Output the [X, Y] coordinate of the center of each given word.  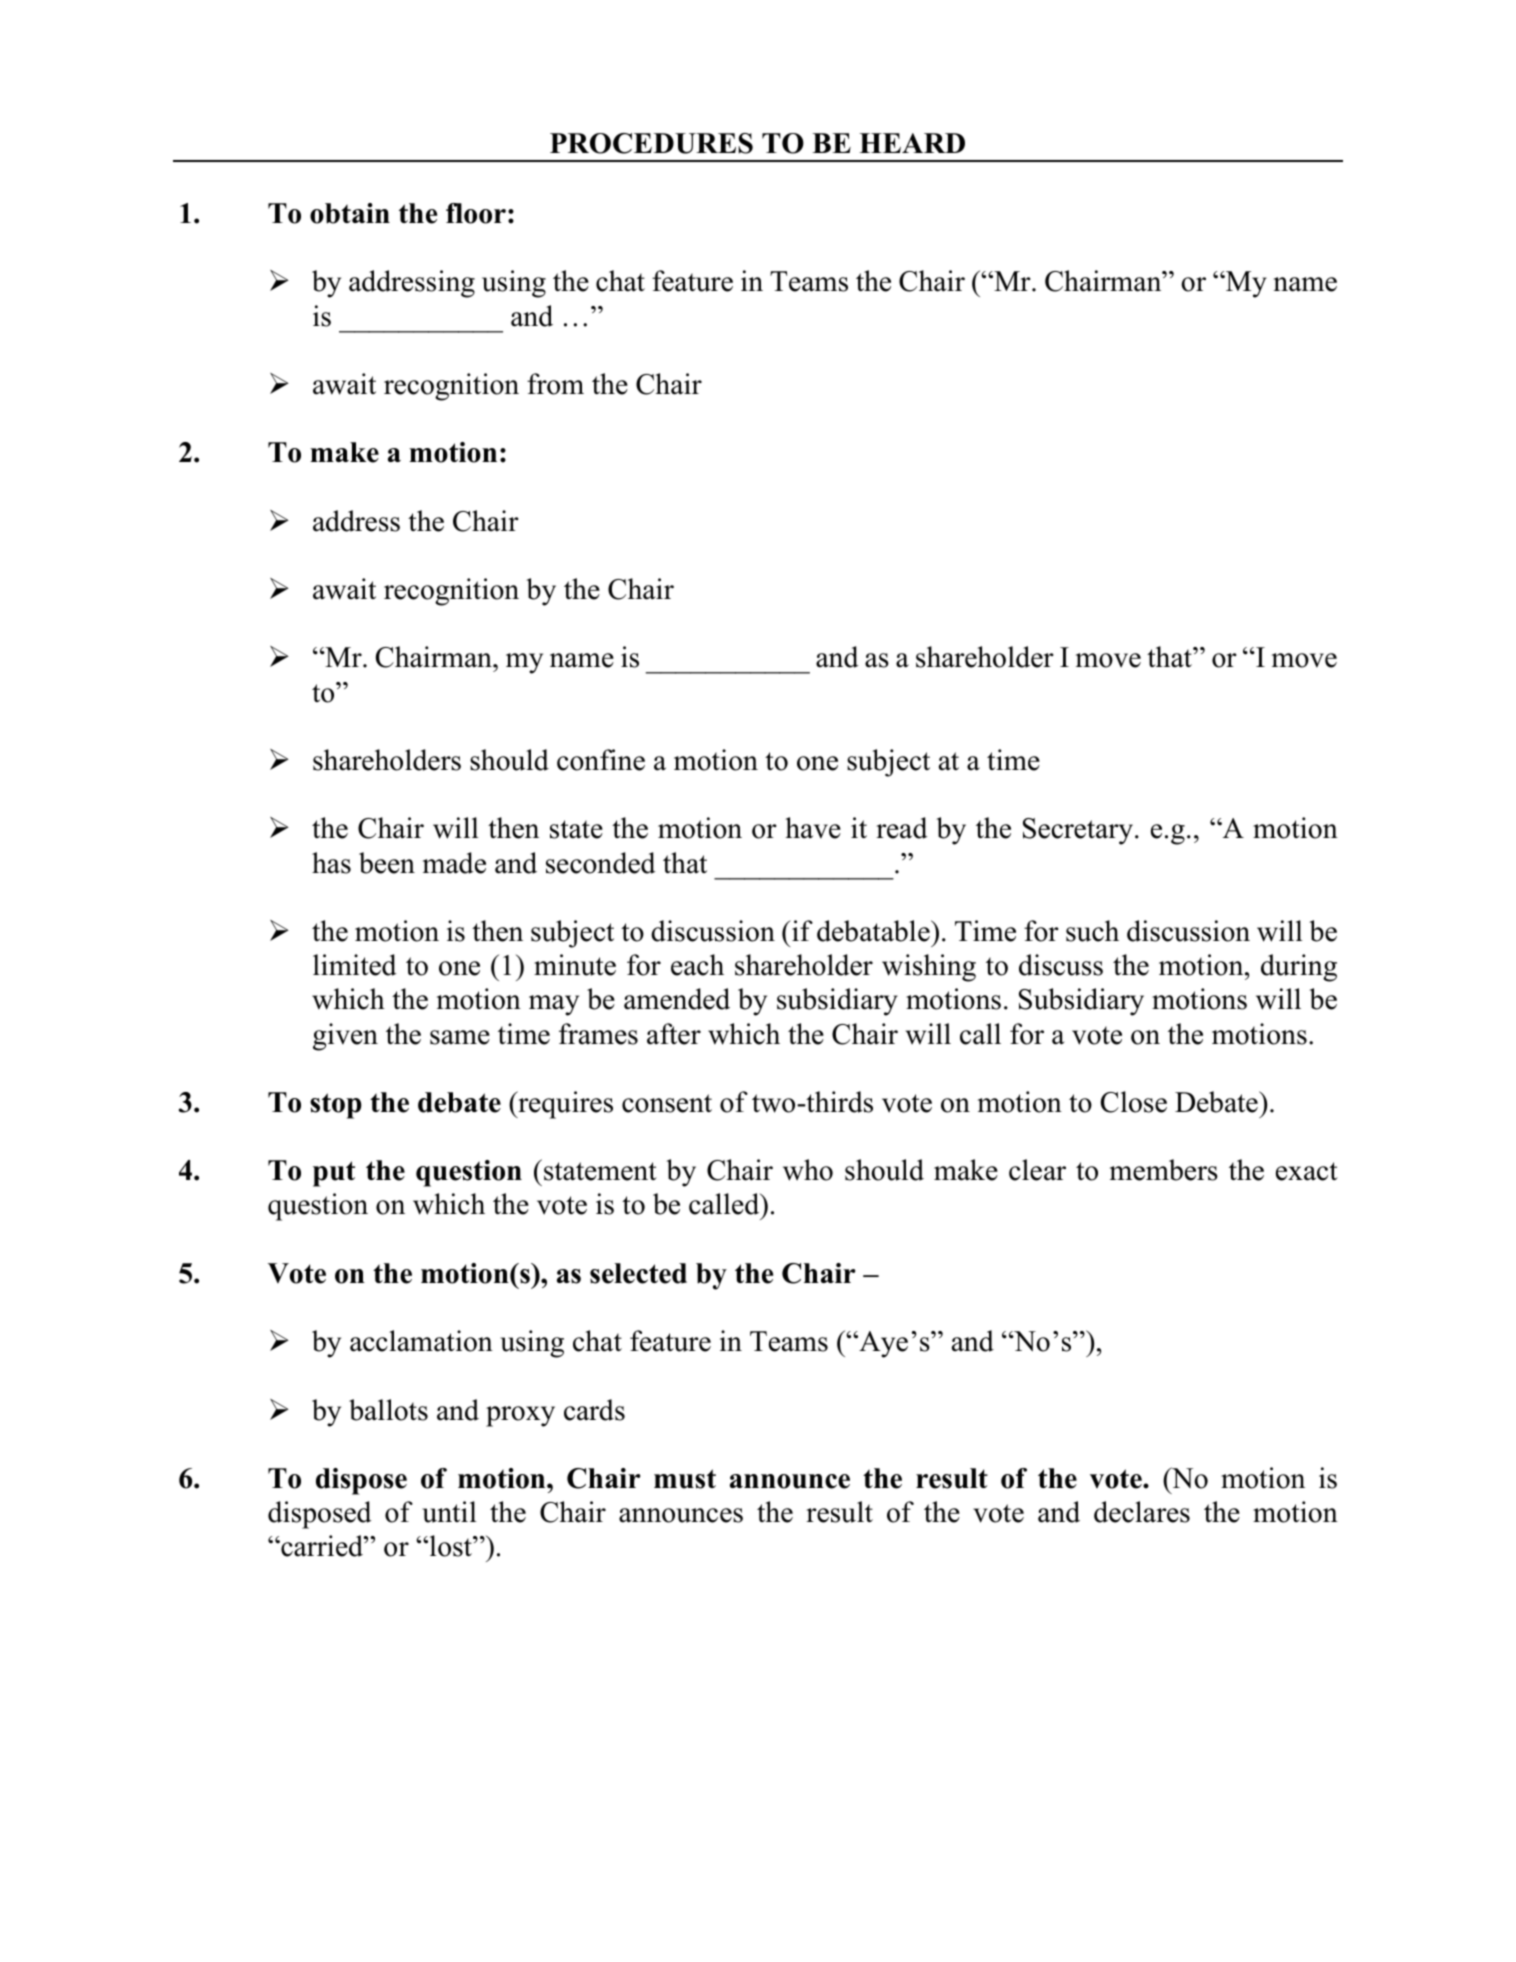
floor [476, 213]
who [808, 1170]
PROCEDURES [651, 143]
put [334, 1174]
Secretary [1078, 831]
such [1092, 931]
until [449, 1512]
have [813, 828]
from [555, 384]
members [1164, 1170]
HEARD [912, 143]
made [454, 863]
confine [601, 760]
